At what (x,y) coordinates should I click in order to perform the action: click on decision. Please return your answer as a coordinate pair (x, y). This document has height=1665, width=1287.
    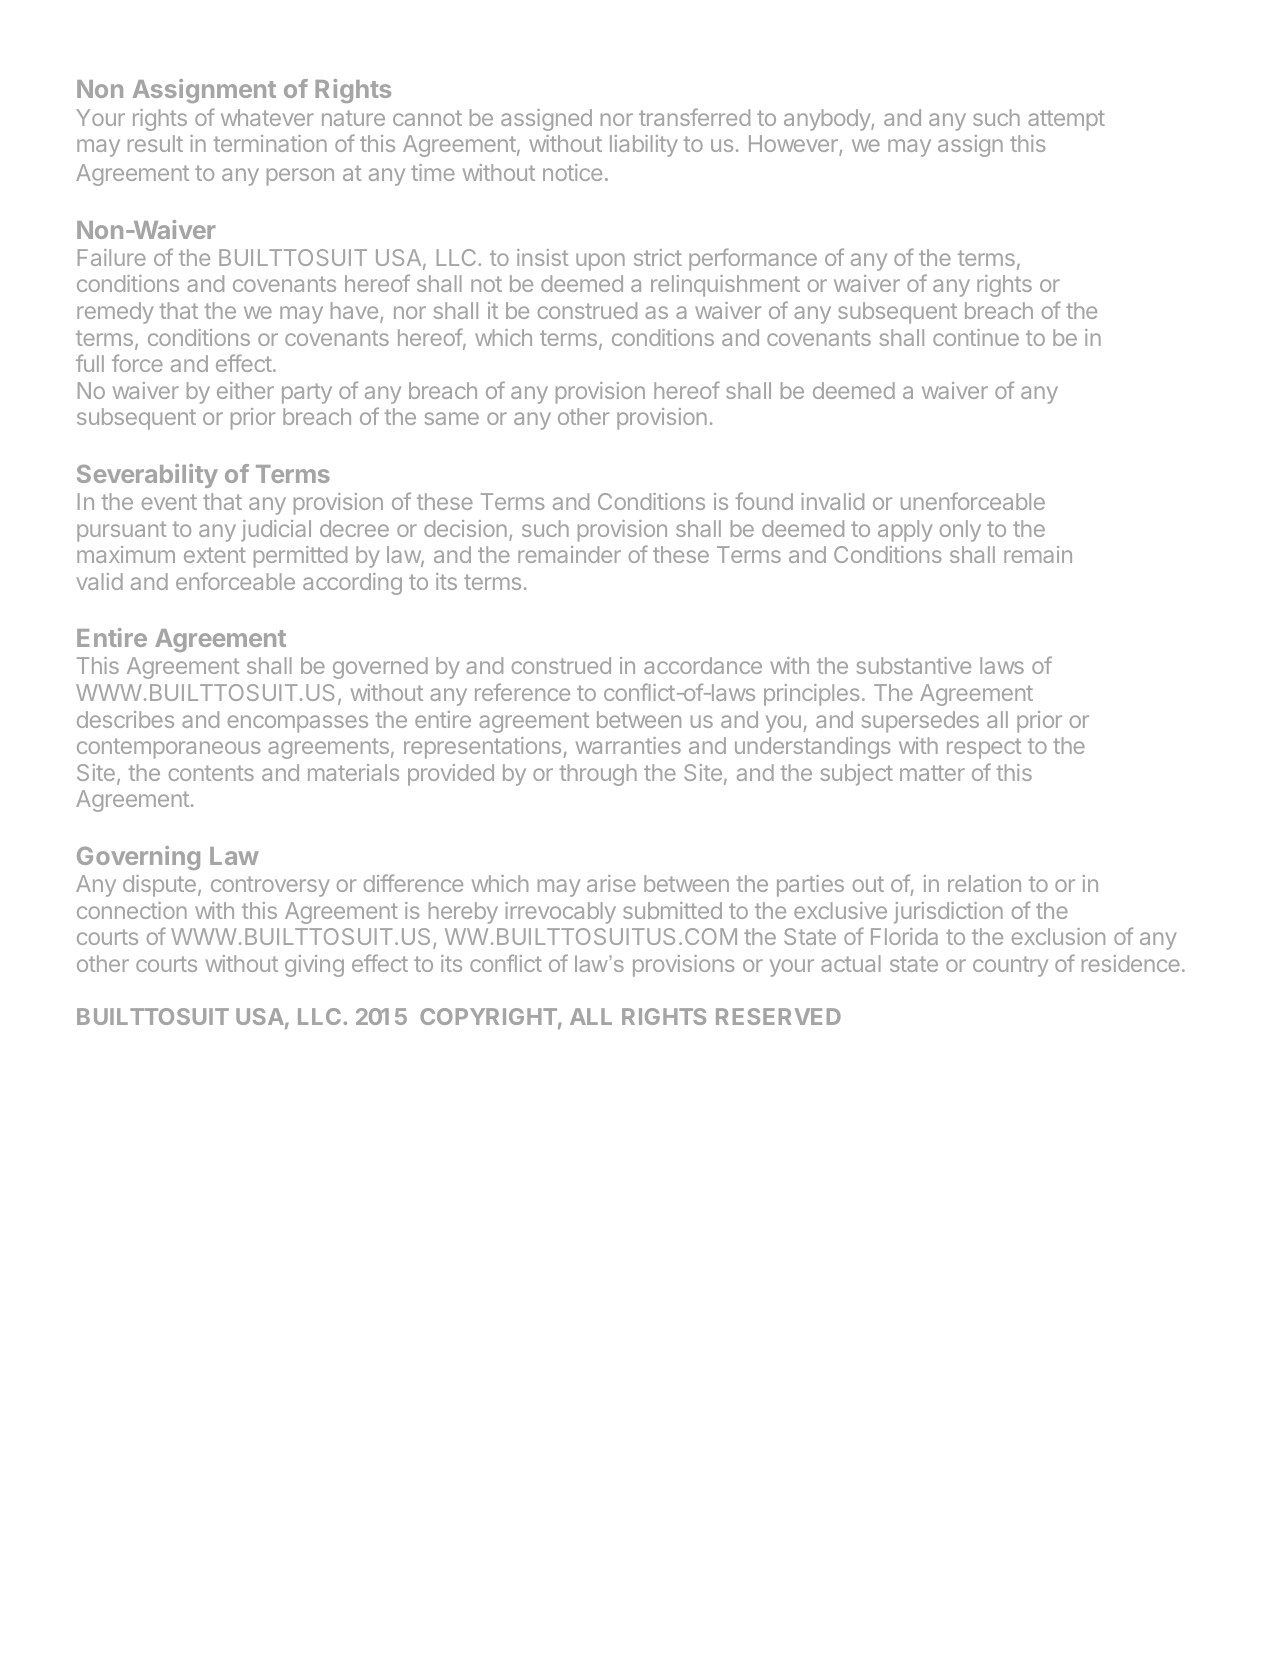
    Looking at the image, I should click on (465, 528).
